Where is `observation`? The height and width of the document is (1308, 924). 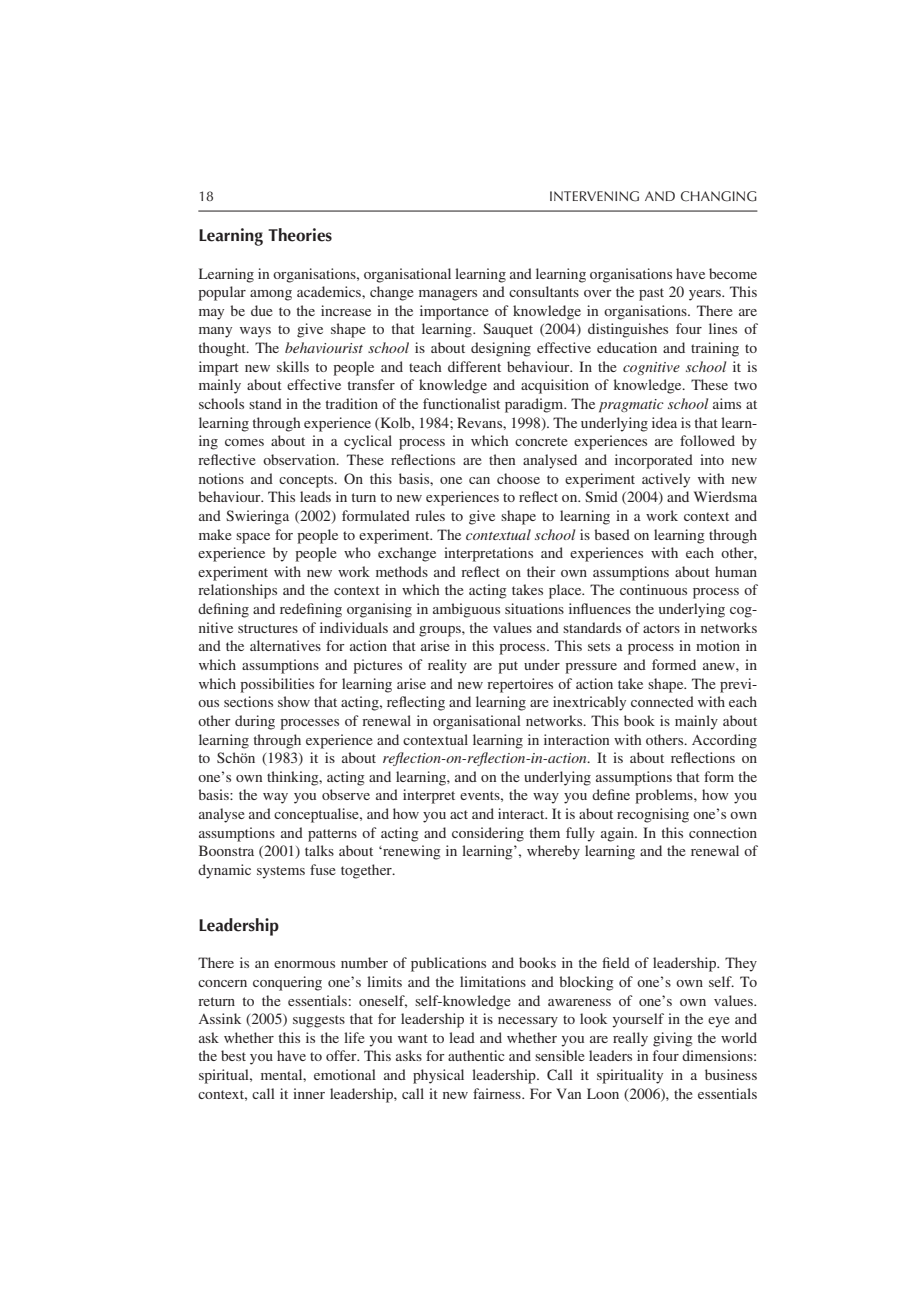 observation is located at coordinates (300, 459).
